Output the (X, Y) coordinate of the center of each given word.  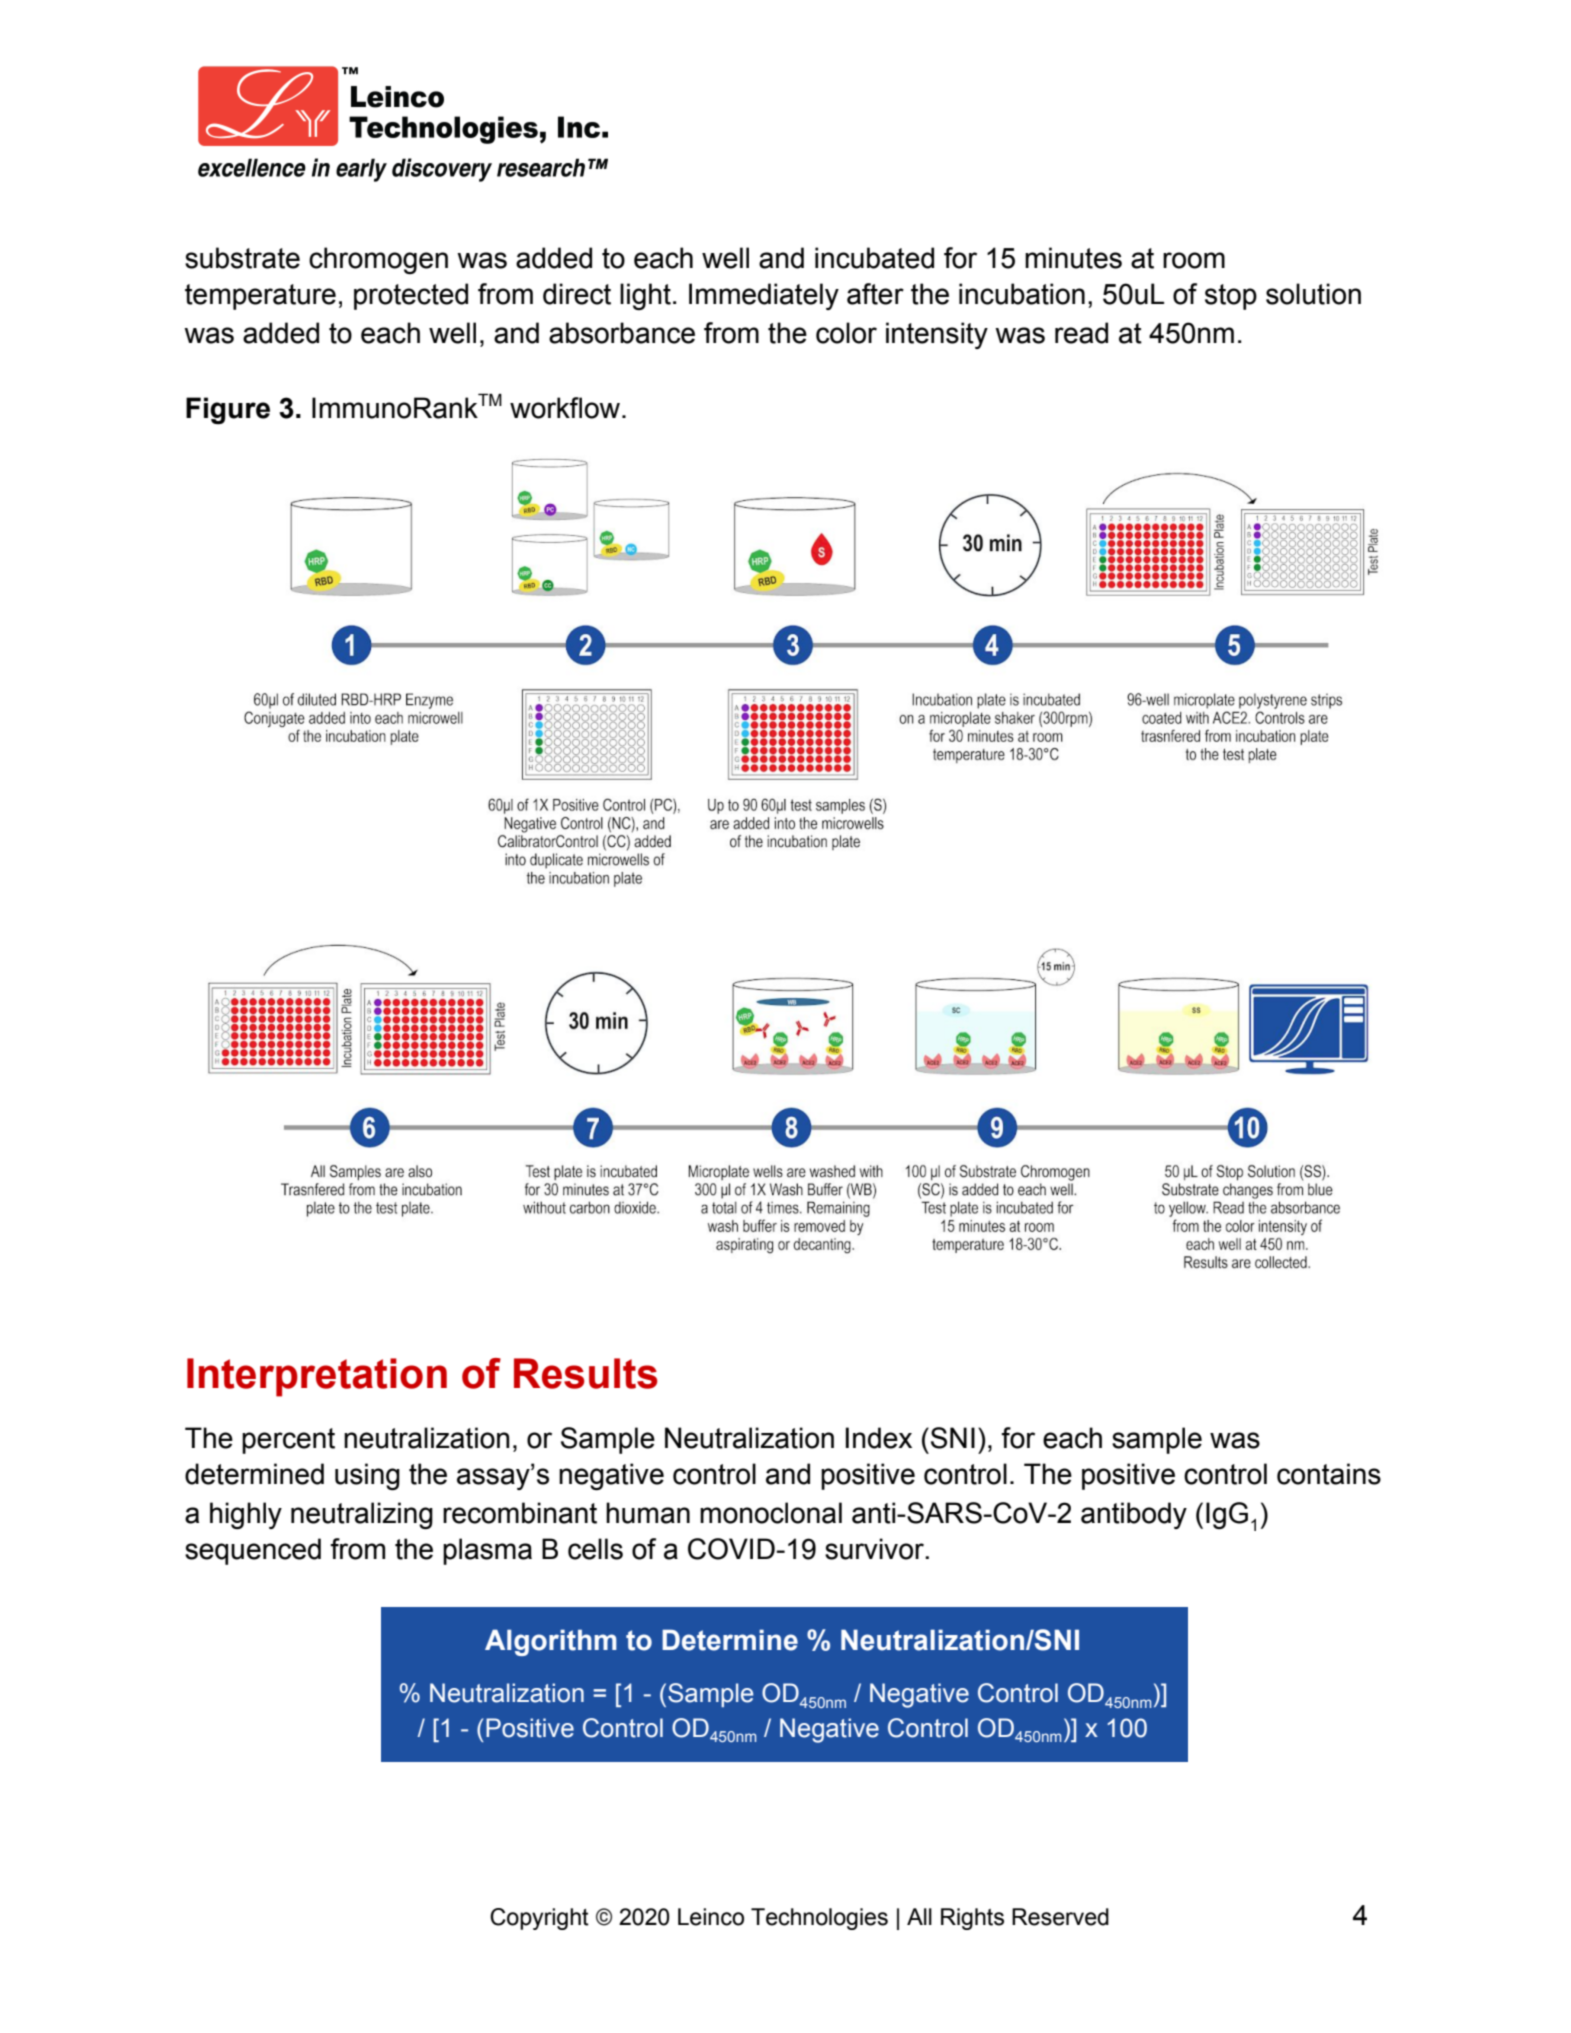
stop (1231, 297)
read (1081, 333)
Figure (228, 410)
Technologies (819, 1919)
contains (1329, 1474)
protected (411, 296)
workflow (565, 408)
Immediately (764, 296)
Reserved (1060, 1917)
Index (879, 1438)
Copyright (539, 1919)
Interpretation (317, 1377)
